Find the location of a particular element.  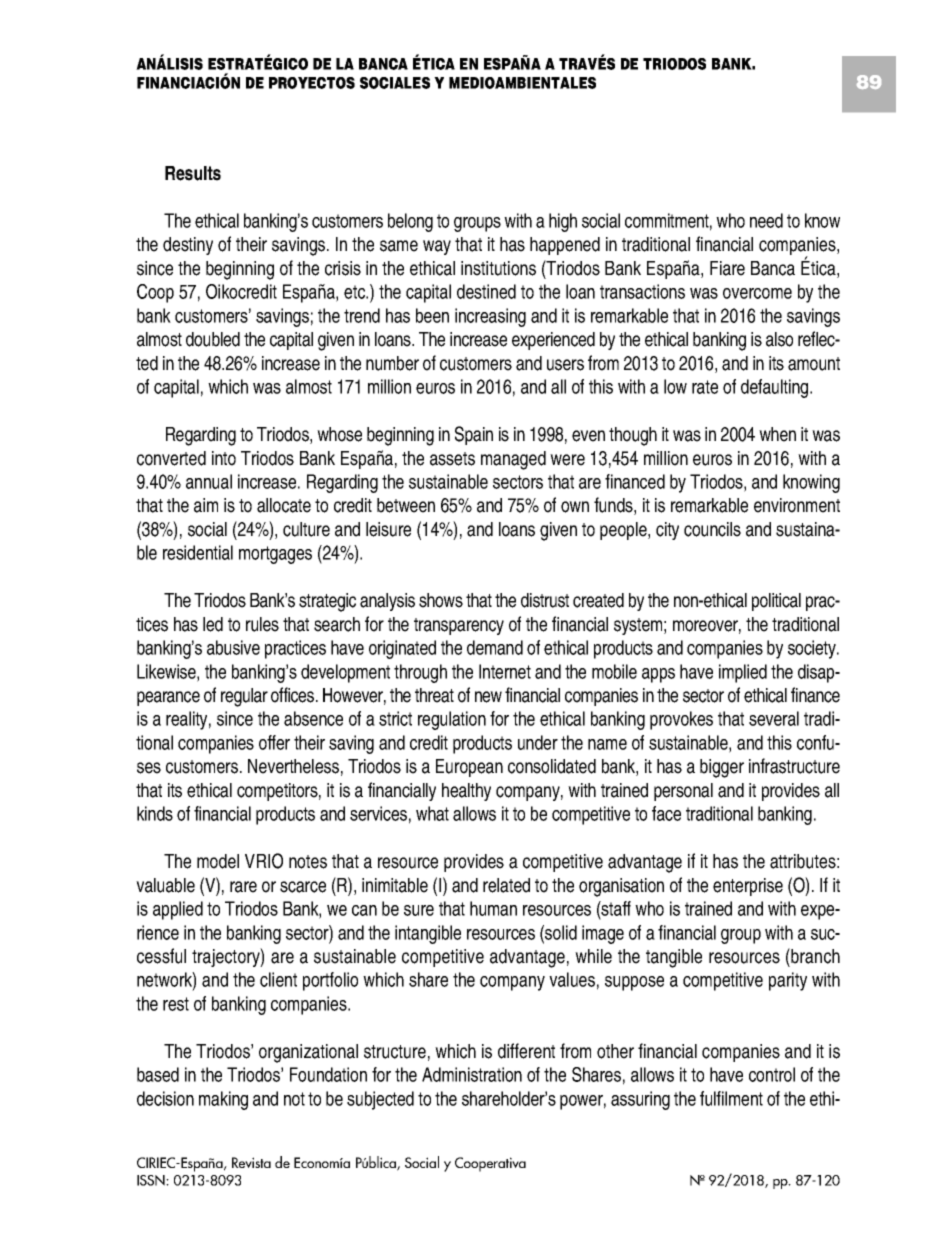

model is located at coordinates (218, 861).
